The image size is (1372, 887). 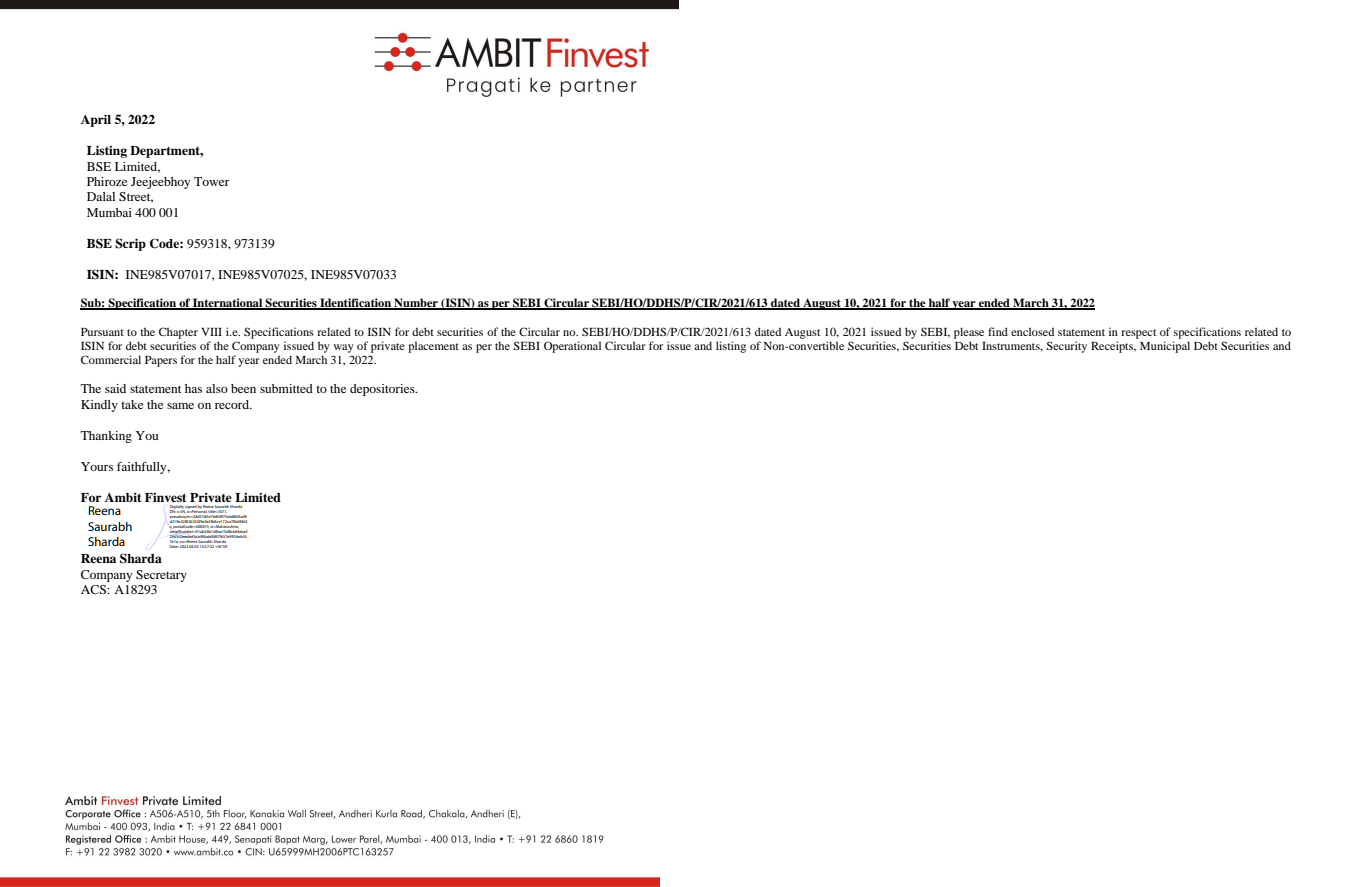 What do you see at coordinates (1032, 331) in the screenshot?
I see `enclosed` at bounding box center [1032, 331].
